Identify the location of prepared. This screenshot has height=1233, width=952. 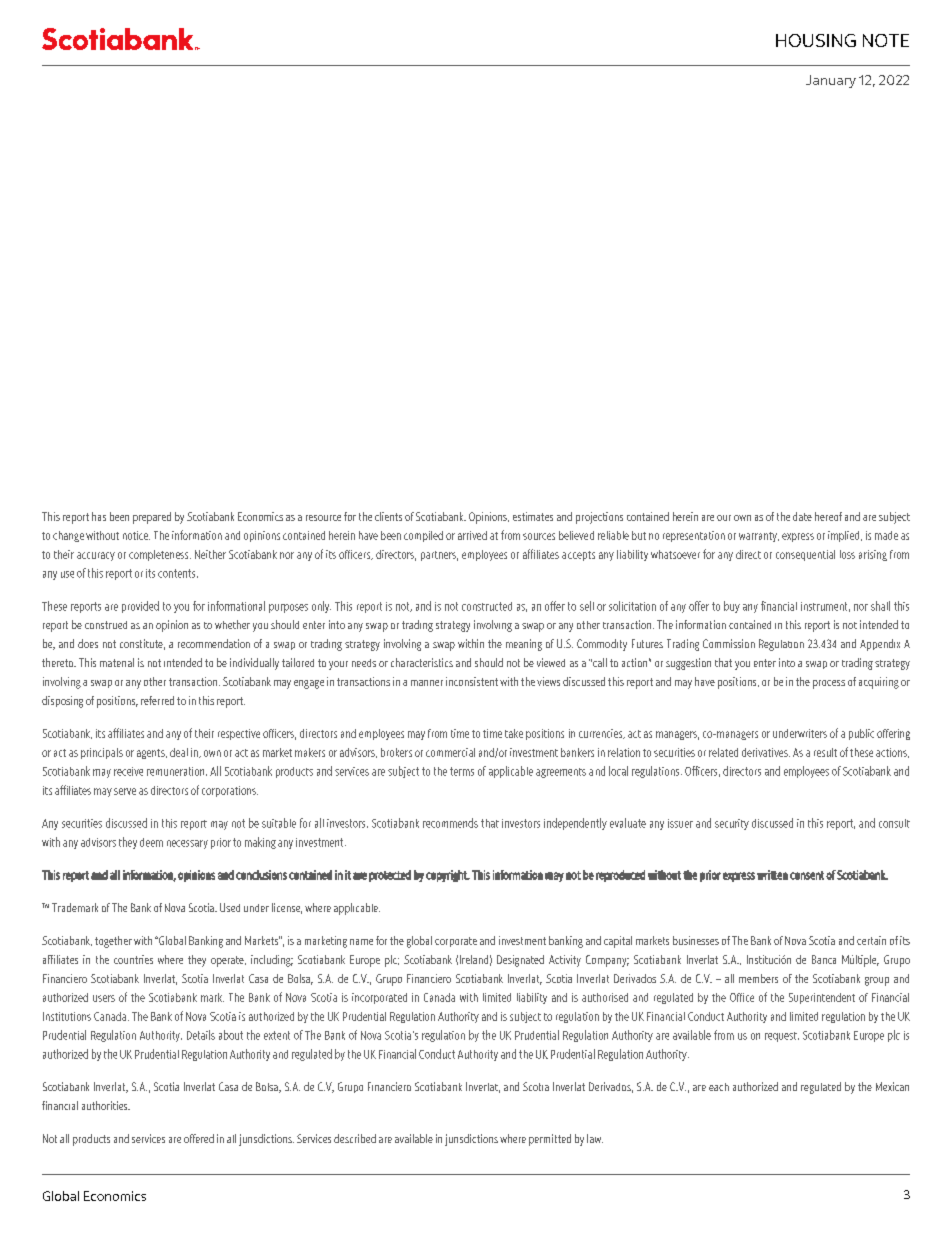
(152, 518).
